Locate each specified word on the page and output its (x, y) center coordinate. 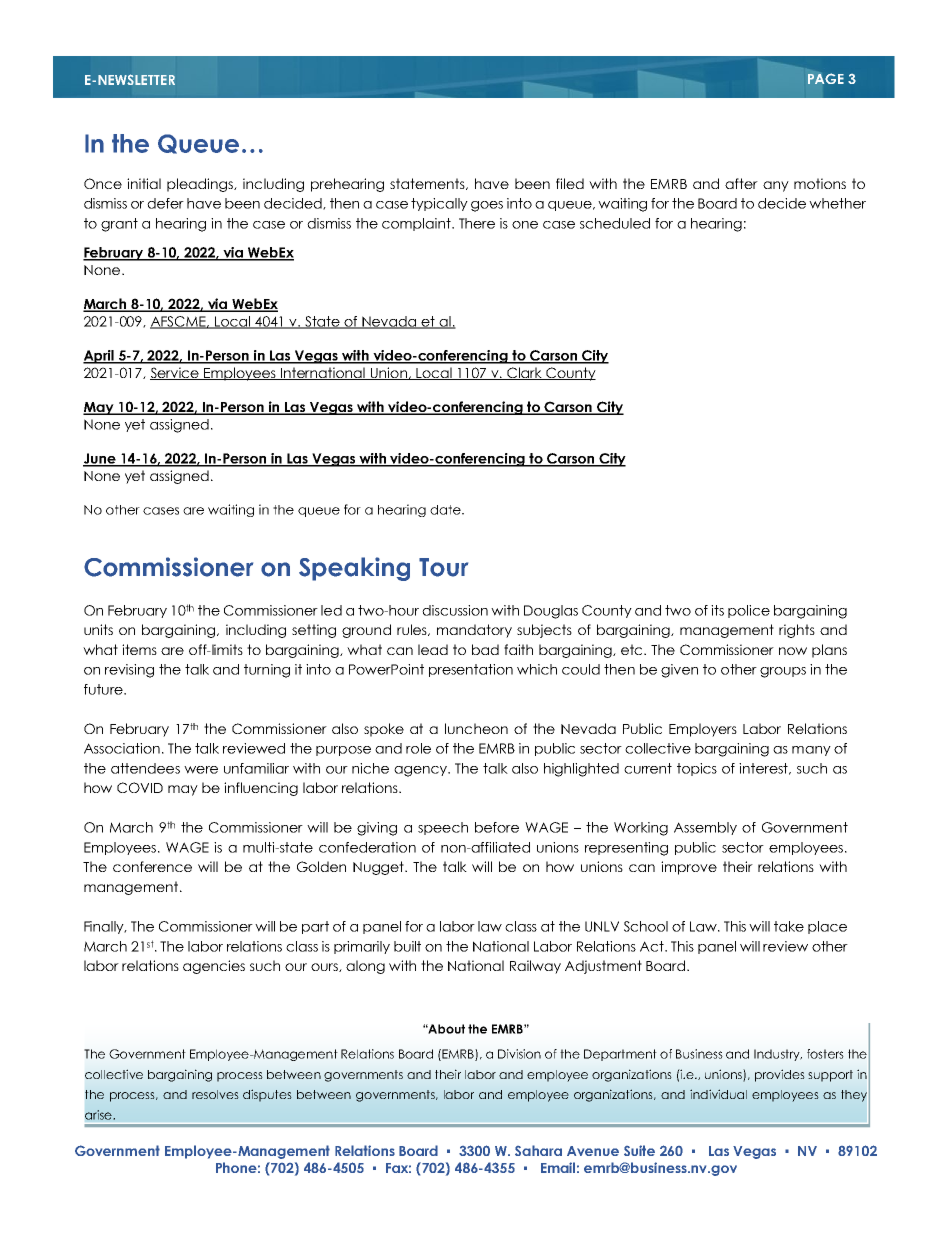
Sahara (538, 1150)
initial (144, 183)
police (749, 611)
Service (175, 373)
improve (689, 868)
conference (152, 866)
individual (718, 1094)
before (497, 827)
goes (487, 206)
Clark (525, 373)
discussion (455, 610)
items (139, 649)
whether (837, 203)
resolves (215, 1094)
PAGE (826, 78)
